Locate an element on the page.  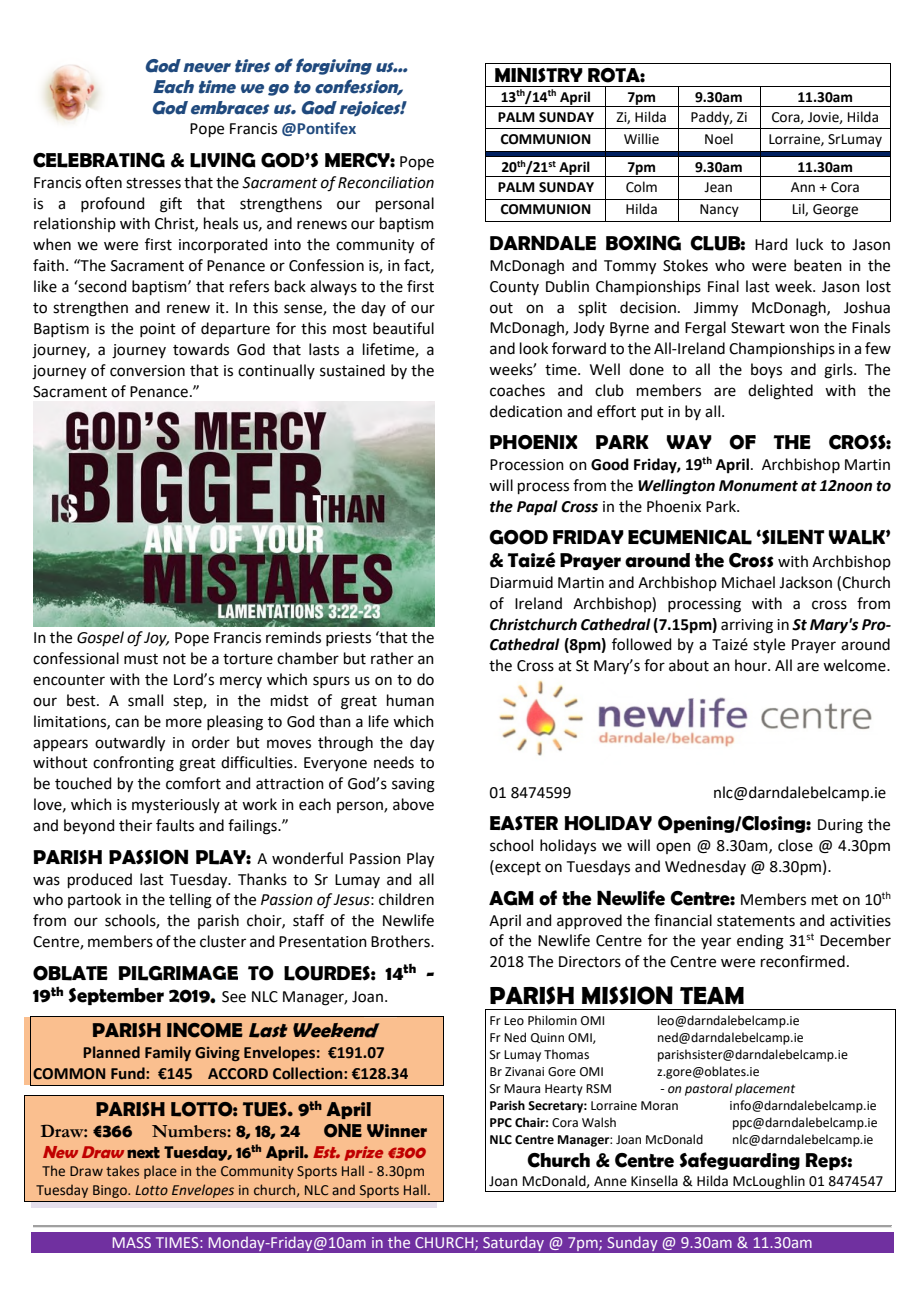
close is located at coordinates (795, 845).
